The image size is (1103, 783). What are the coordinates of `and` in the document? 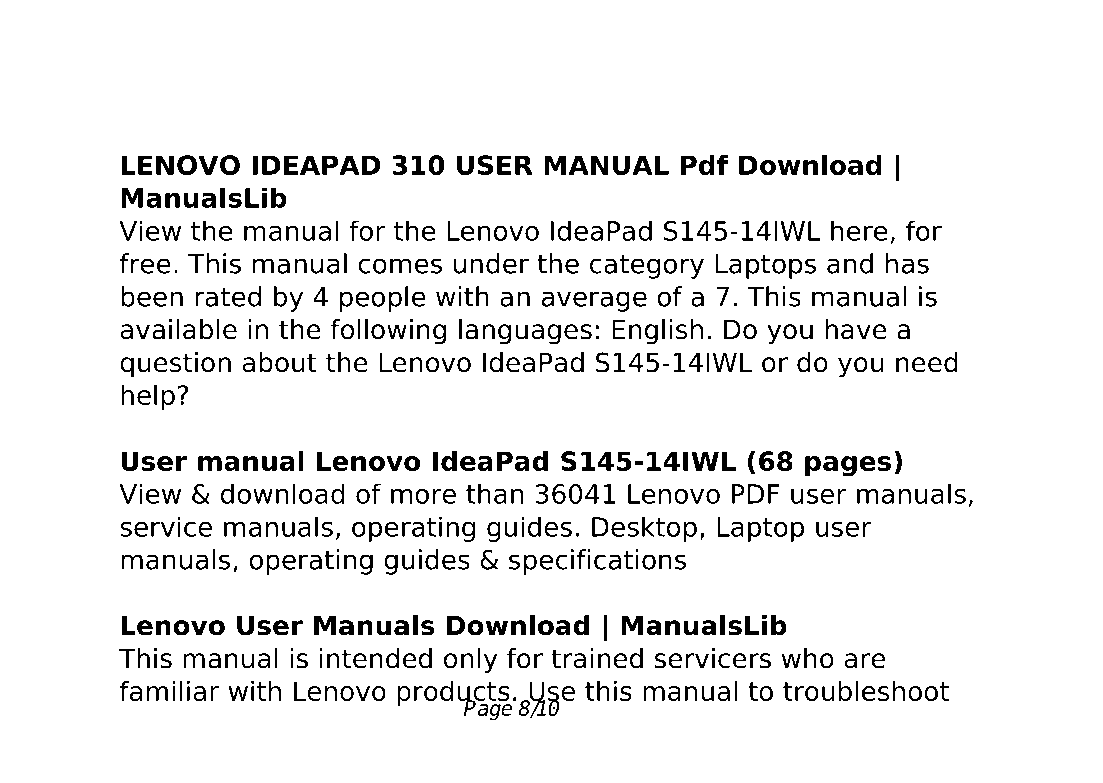 It's located at (850, 263).
